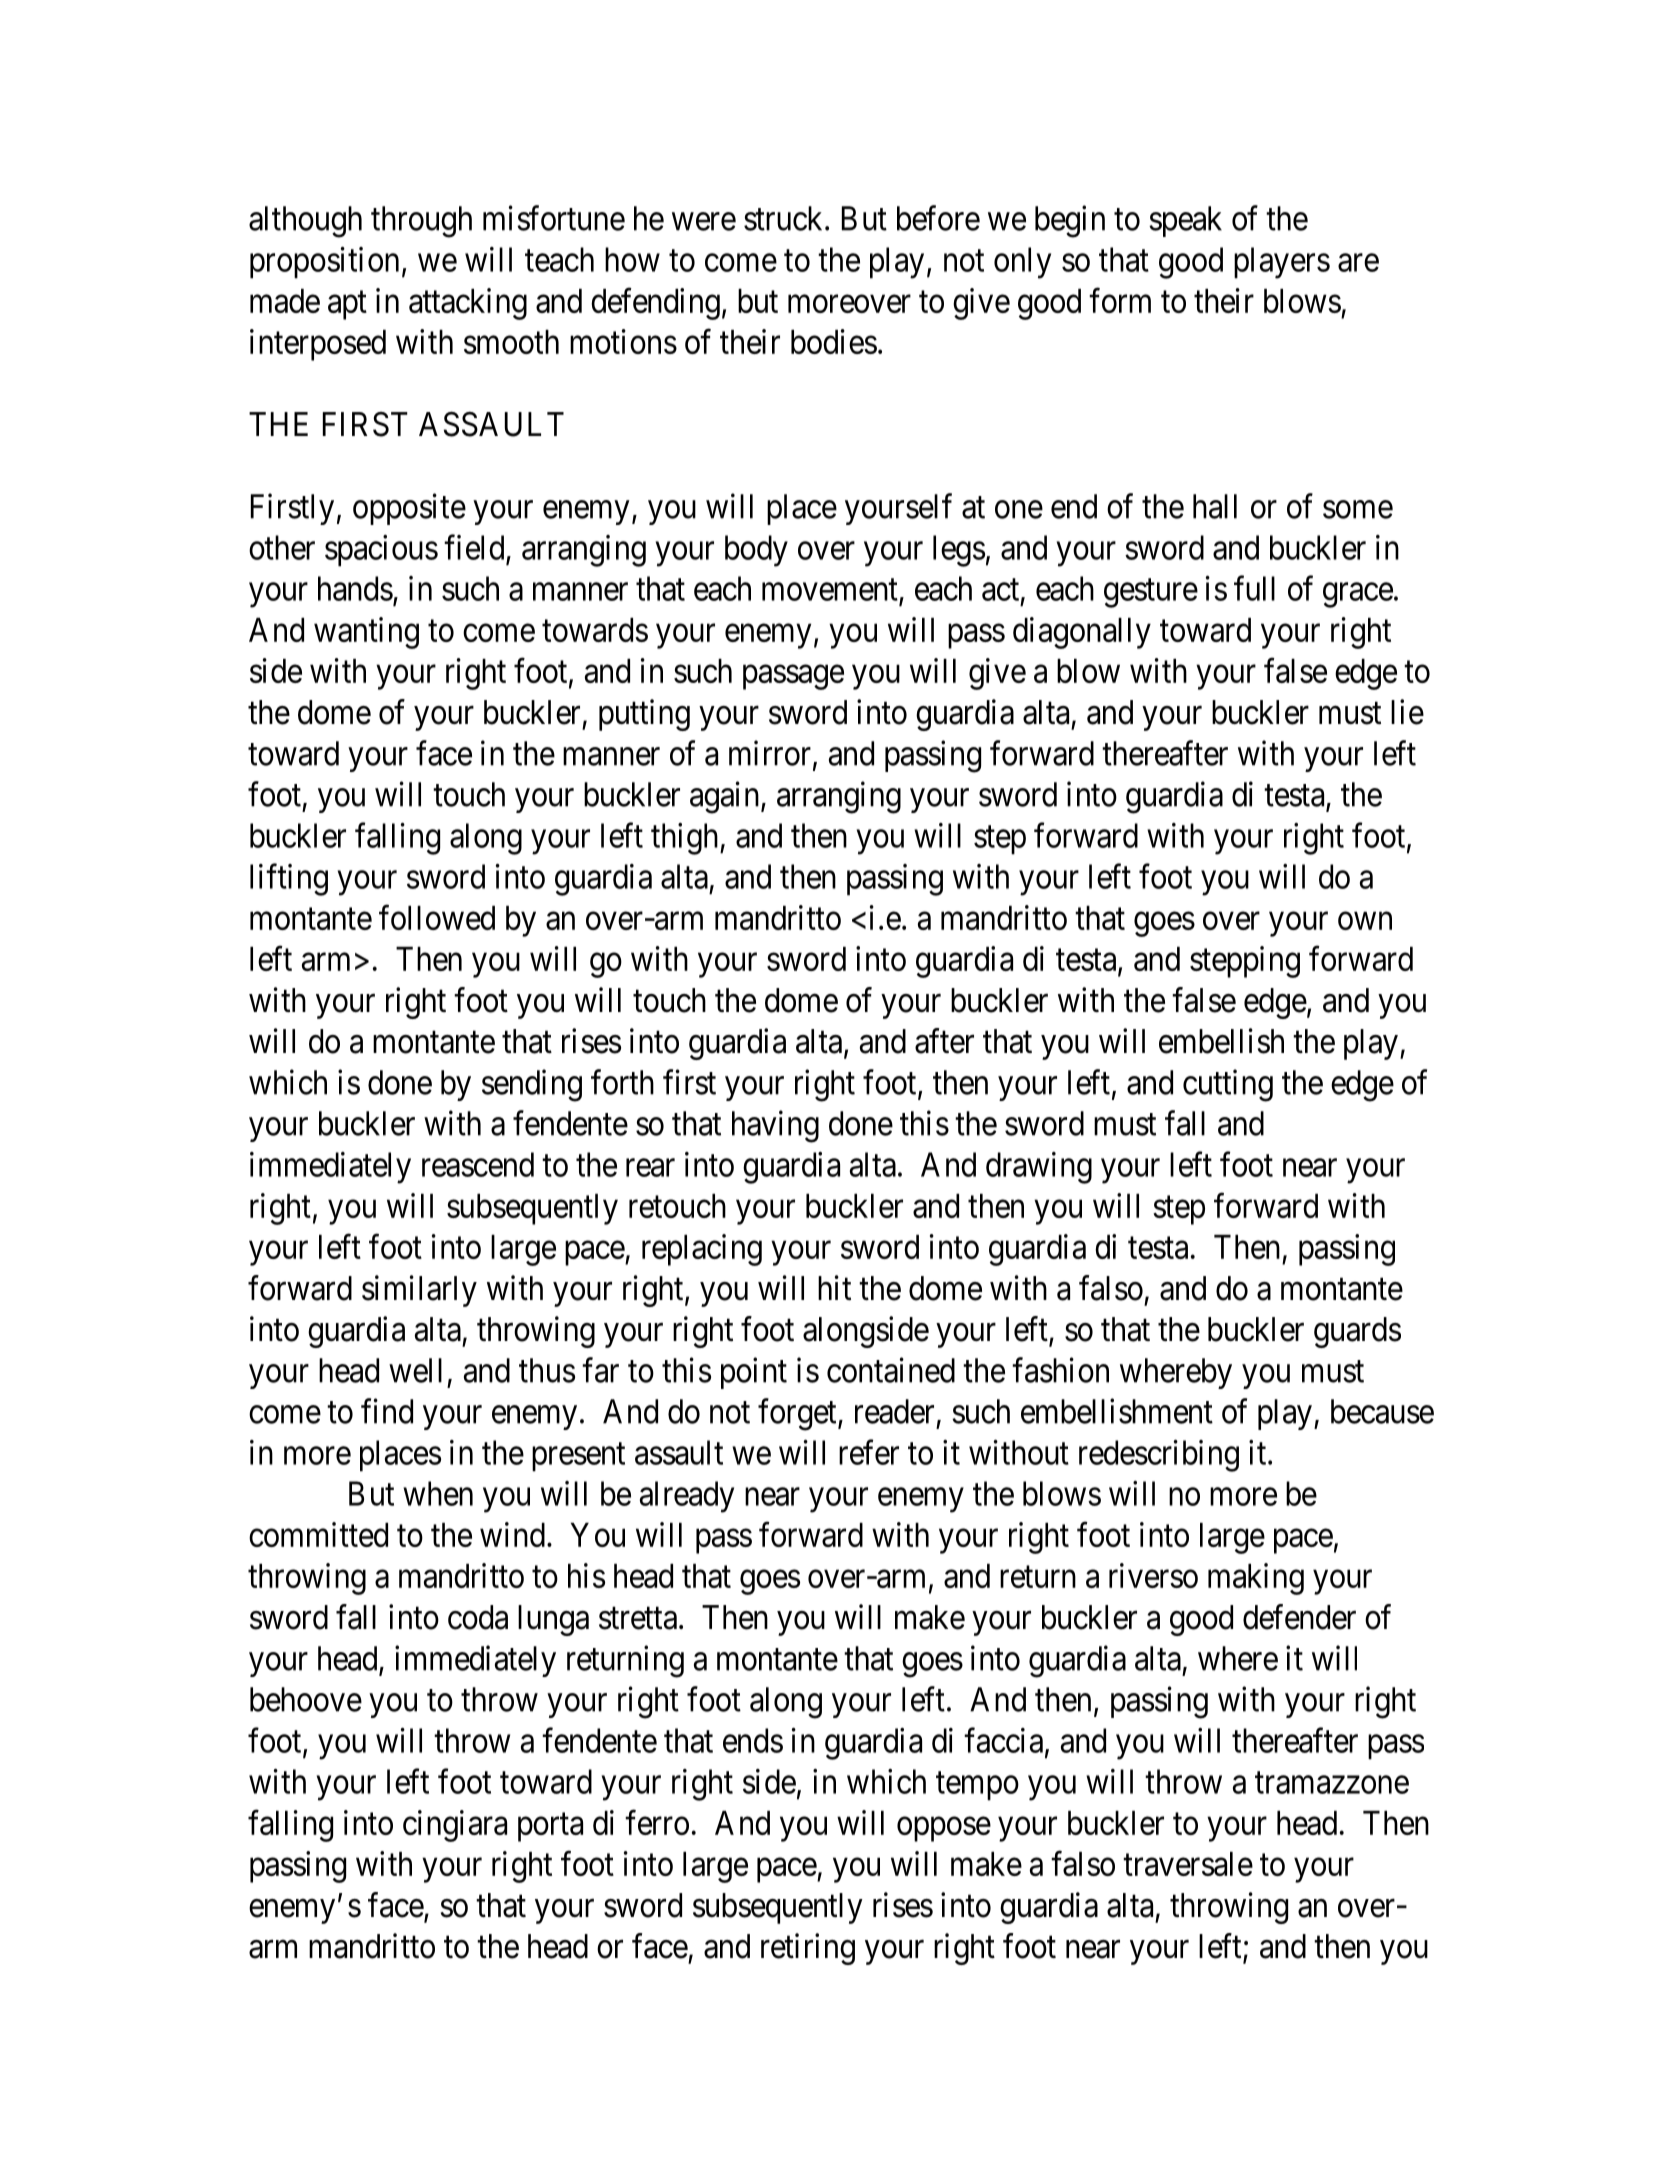 The image size is (1678, 2172). I want to click on retiring, so click(808, 1949).
